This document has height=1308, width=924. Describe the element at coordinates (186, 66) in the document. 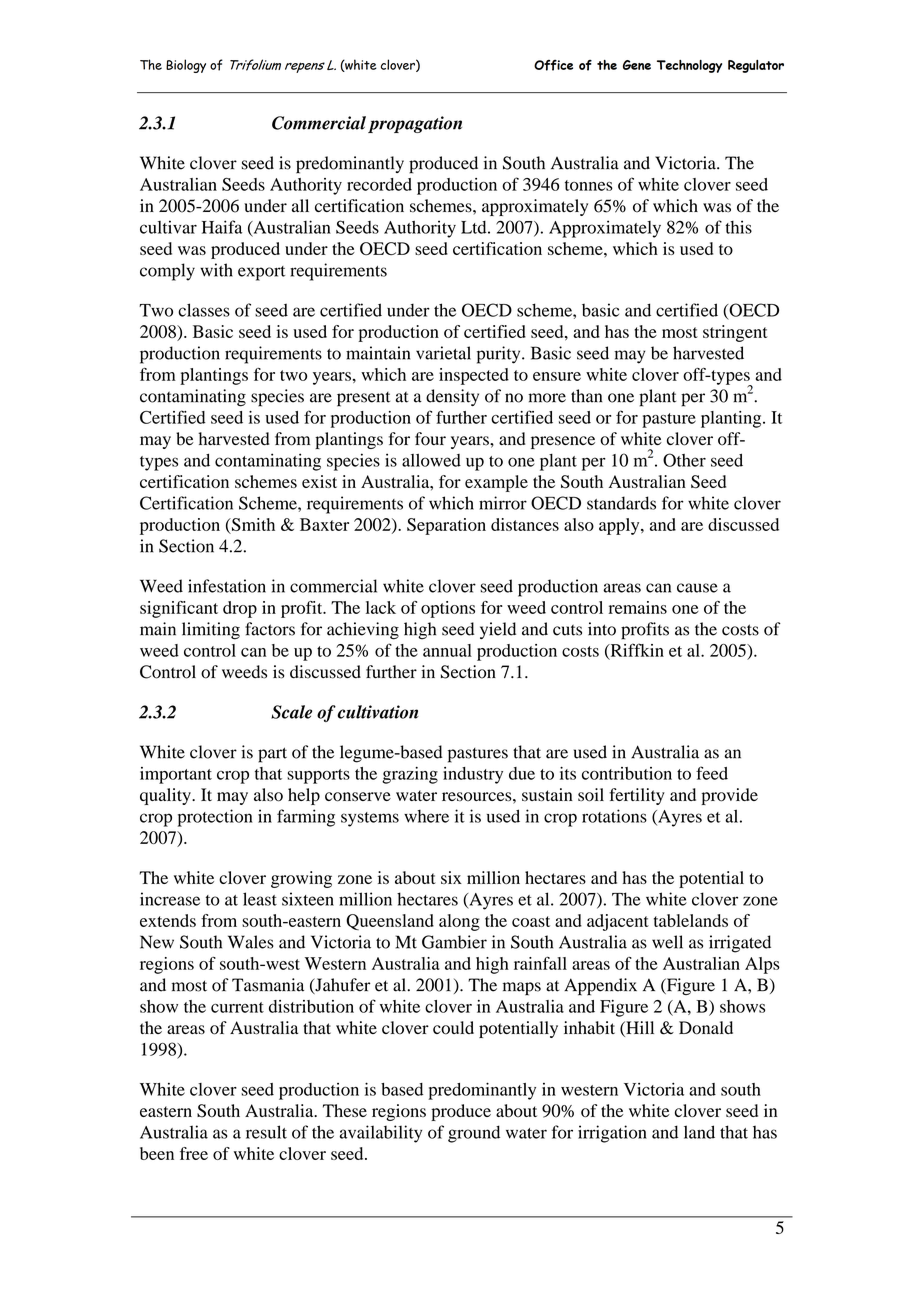

I see `Biology` at that location.
